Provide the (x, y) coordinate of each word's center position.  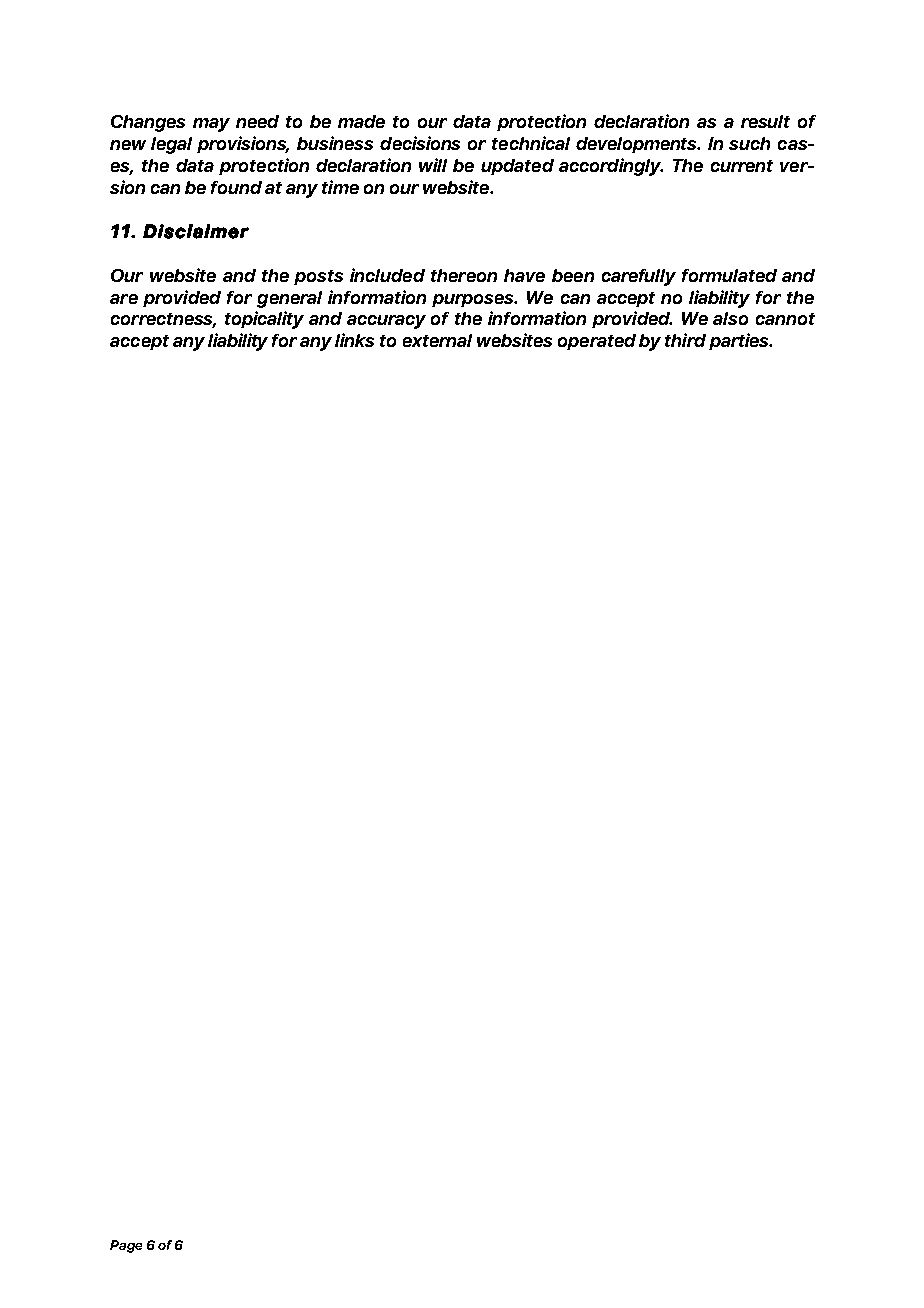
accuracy (386, 322)
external (437, 340)
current (742, 166)
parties (740, 341)
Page (126, 1246)
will (433, 165)
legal (171, 145)
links (354, 340)
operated (597, 342)
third (685, 340)
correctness (163, 320)
